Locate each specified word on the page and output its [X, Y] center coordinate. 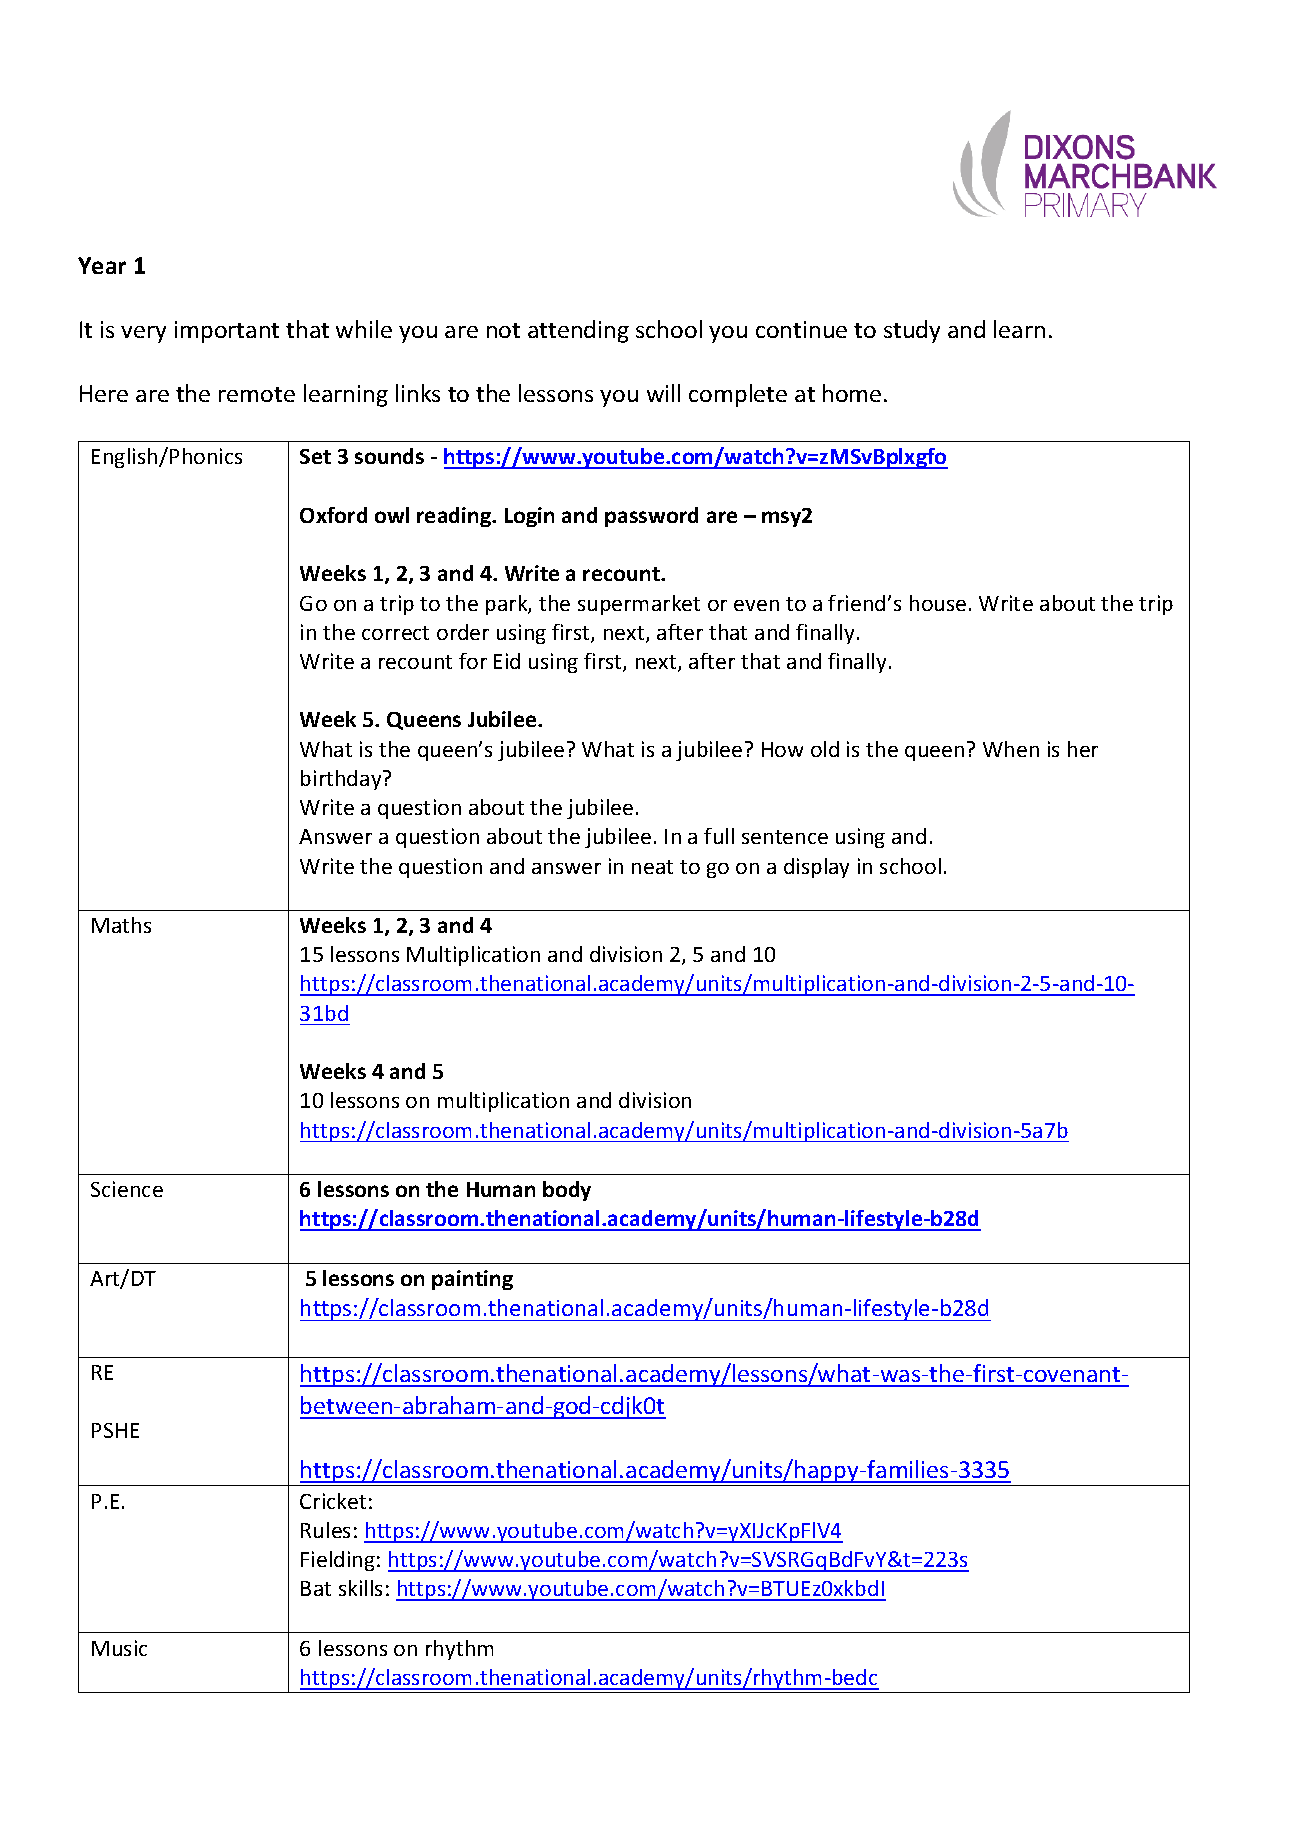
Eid [507, 661]
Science [127, 1189]
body [567, 1191]
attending [578, 331]
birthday [342, 780]
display [816, 868]
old [825, 749]
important [227, 332]
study [912, 331]
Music [119, 1648]
